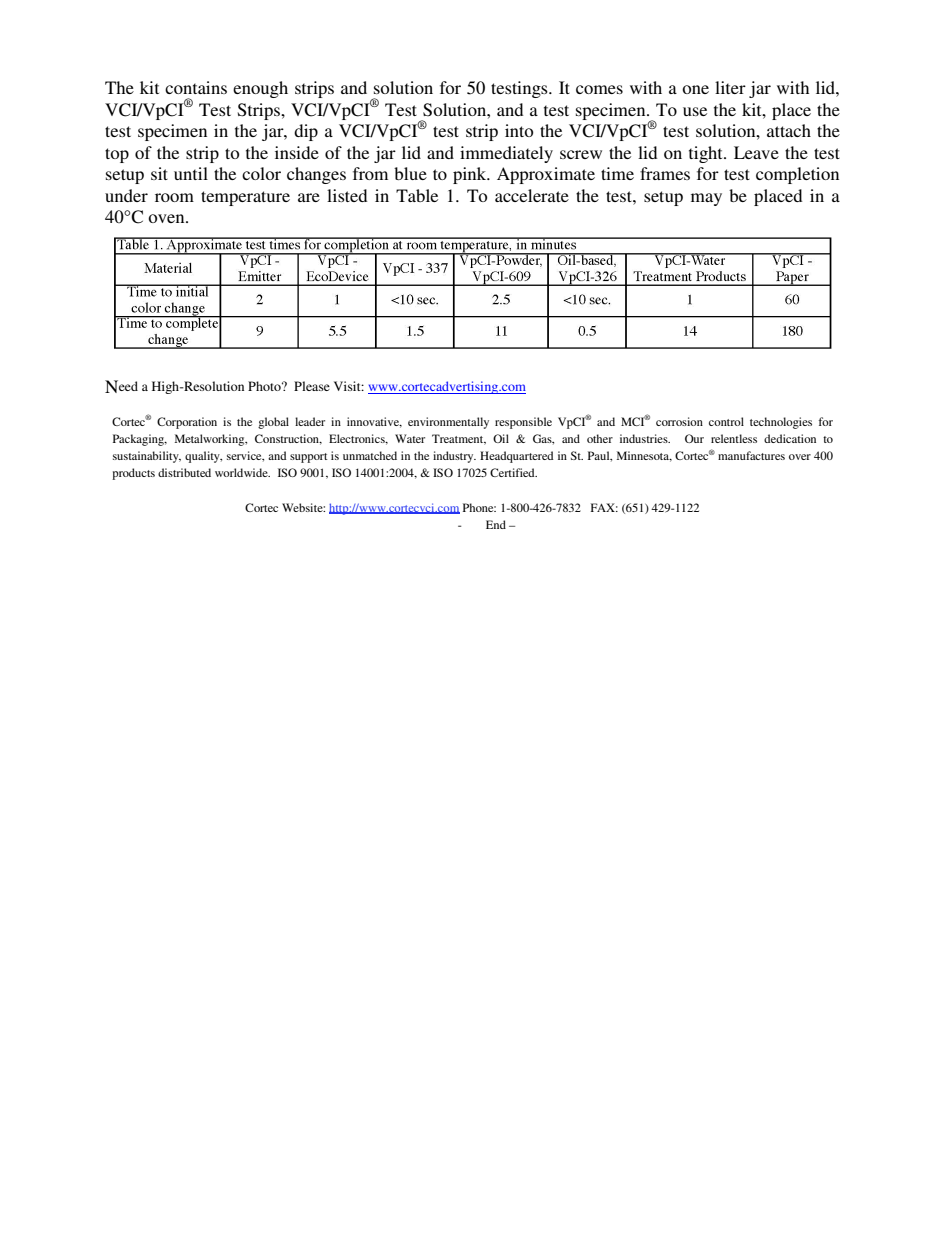  I want to click on contains, so click(196, 87).
